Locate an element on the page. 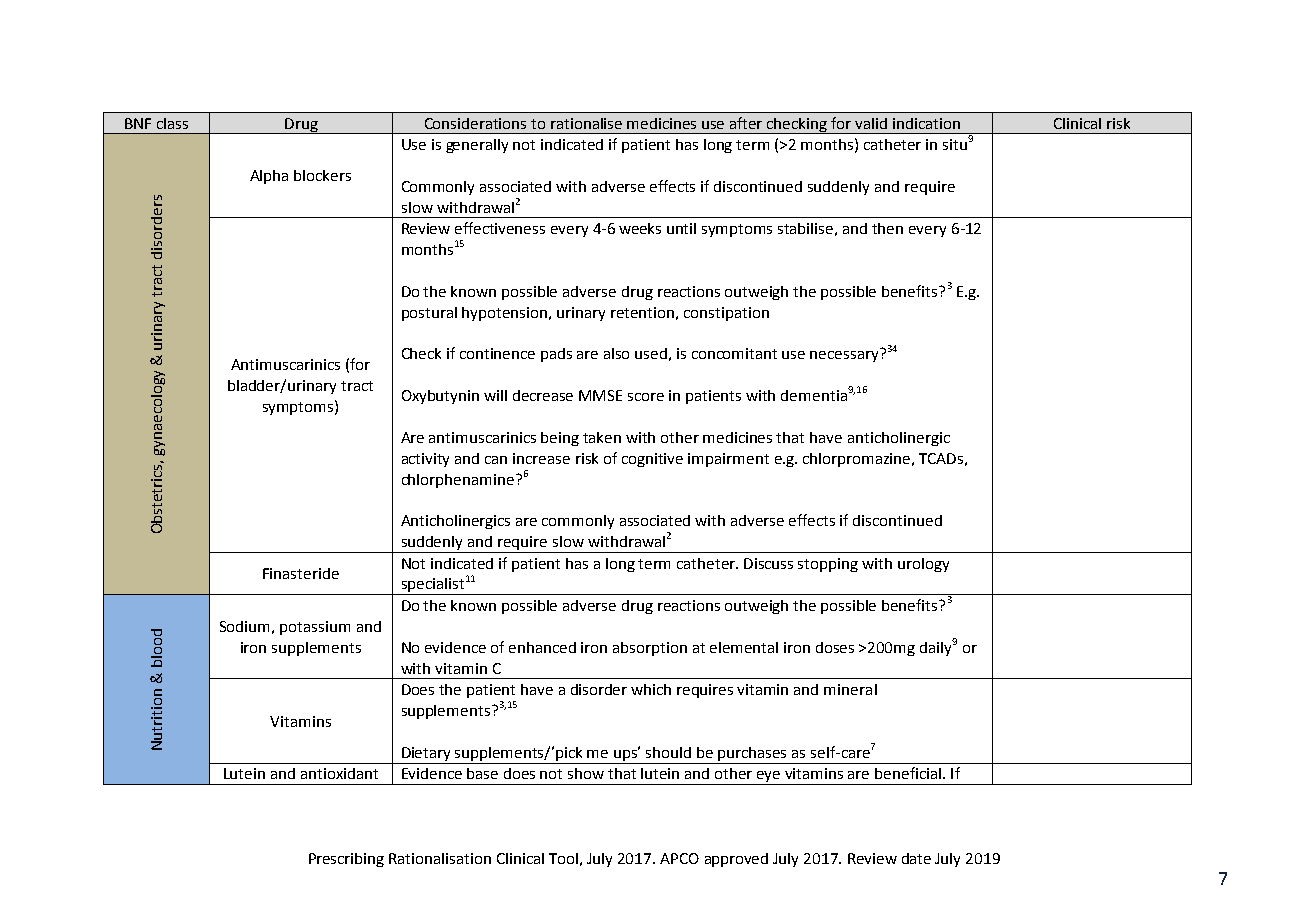 The width and height of the page is (1308, 924). enhanced is located at coordinates (542, 647).
